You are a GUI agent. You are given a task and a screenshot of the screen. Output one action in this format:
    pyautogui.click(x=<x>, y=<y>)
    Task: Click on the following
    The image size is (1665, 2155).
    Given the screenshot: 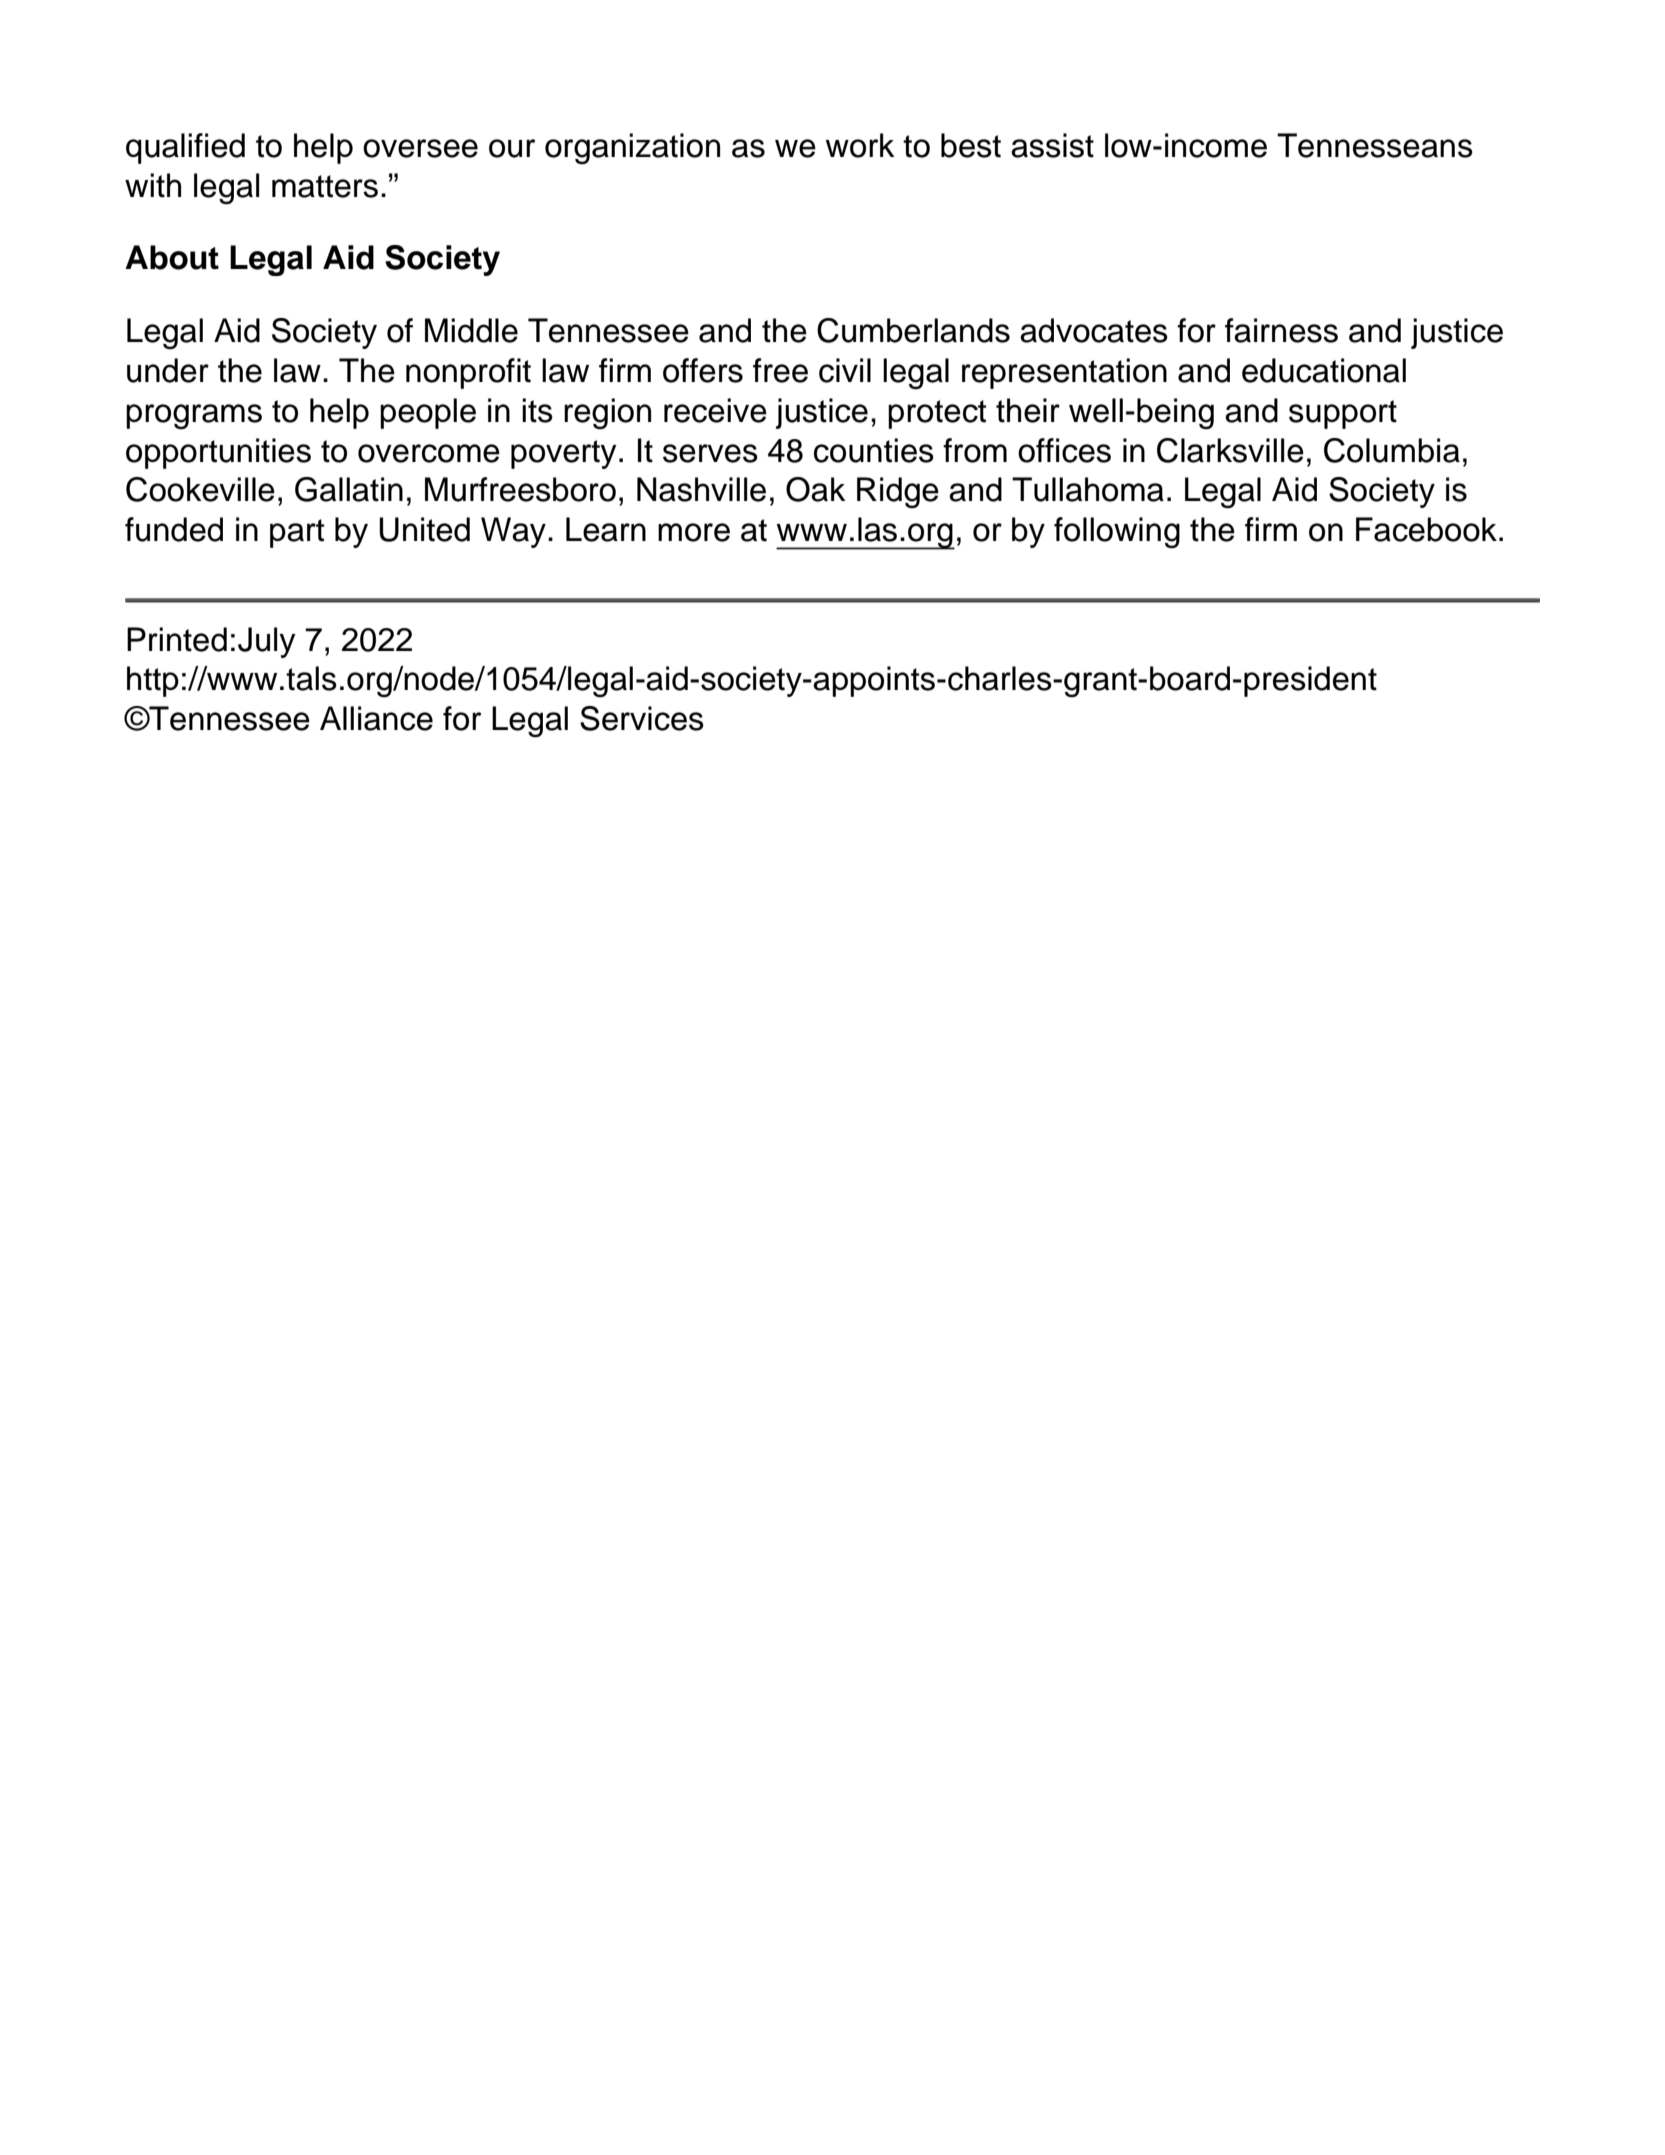 What is the action you would take?
    pyautogui.click(x=1117, y=533)
